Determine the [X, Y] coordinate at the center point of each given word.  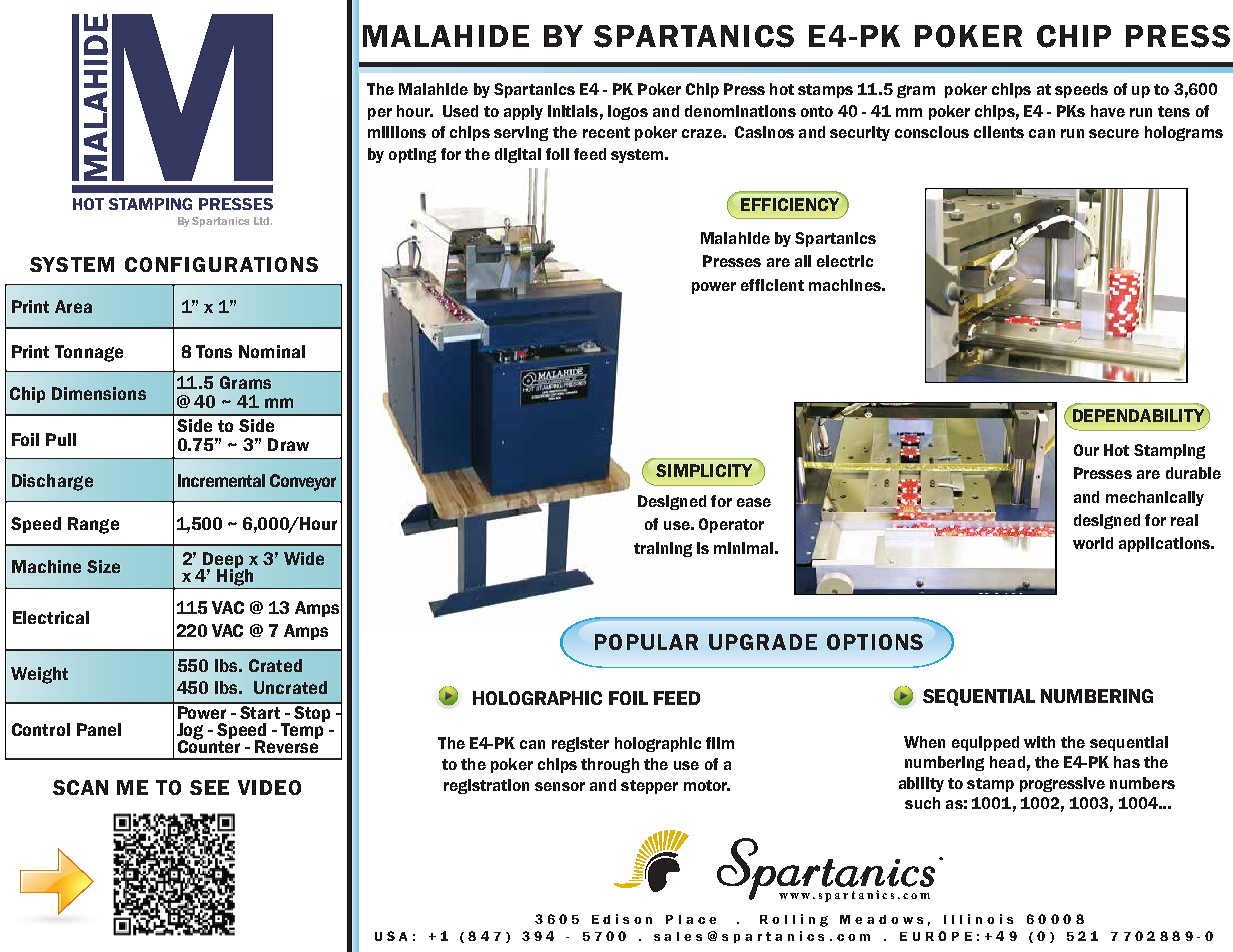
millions [397, 132]
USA [391, 936]
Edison [622, 919]
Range [93, 525]
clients [999, 132]
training [663, 549]
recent [606, 132]
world [1093, 543]
